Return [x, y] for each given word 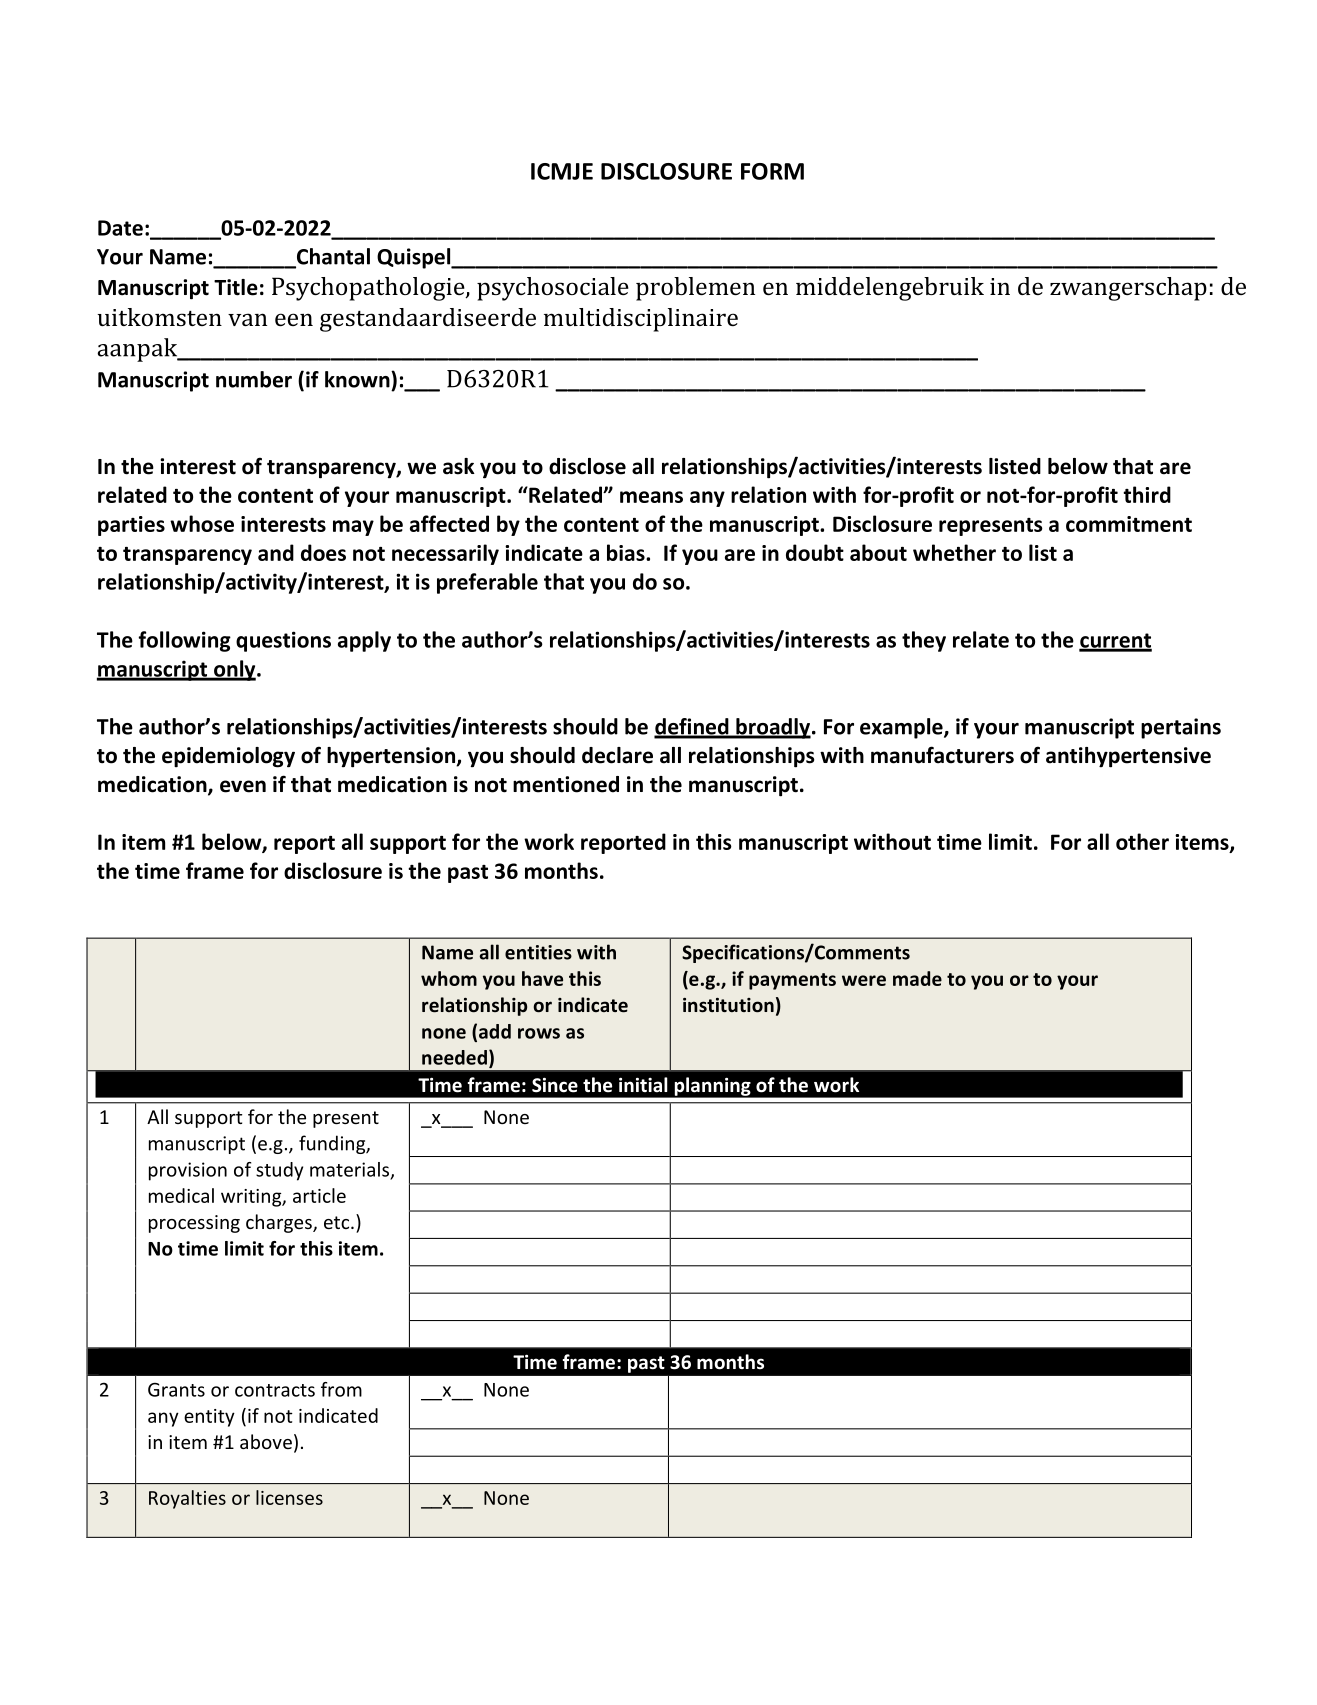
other [1142, 841]
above [266, 1441]
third [1147, 494]
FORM [772, 171]
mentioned [566, 784]
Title [236, 287]
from [341, 1389]
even [243, 786]
